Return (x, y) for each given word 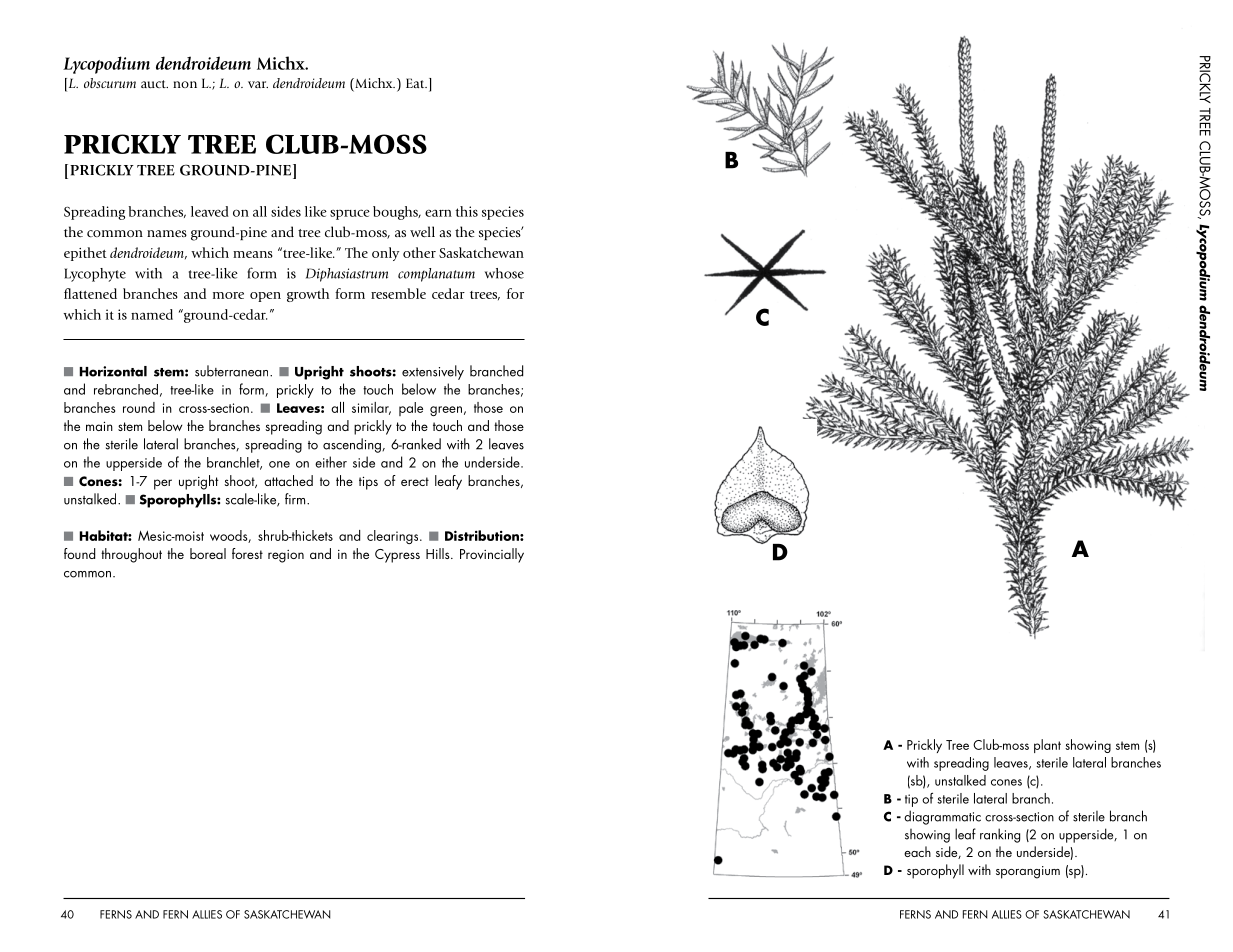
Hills (439, 553)
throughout (131, 555)
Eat (416, 83)
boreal (208, 553)
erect (415, 481)
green (446, 411)
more (228, 295)
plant (1047, 746)
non (185, 84)
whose (504, 273)
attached (288, 480)
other (419, 252)
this (466, 211)
